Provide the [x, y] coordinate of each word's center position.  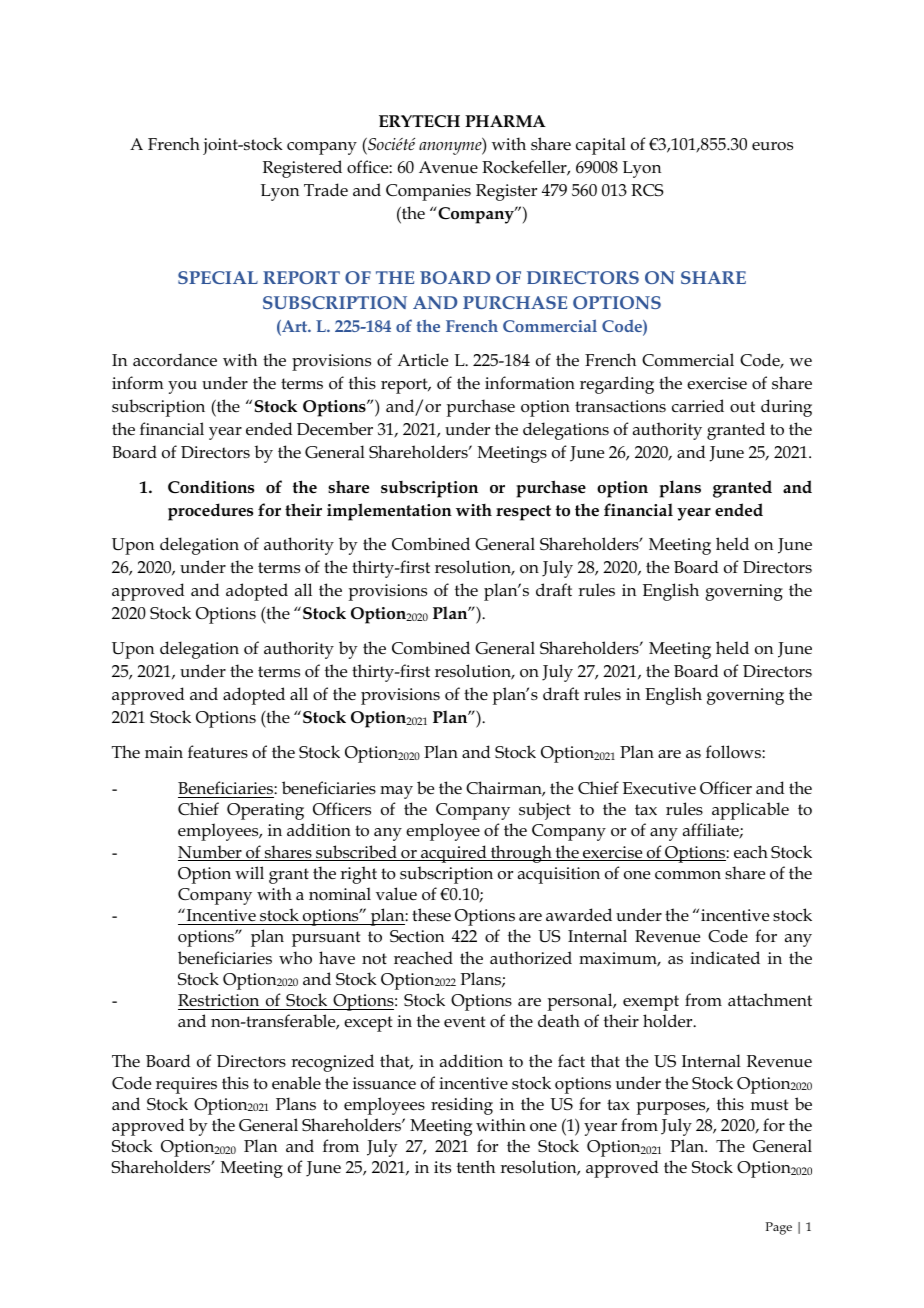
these [431, 914]
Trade [326, 189]
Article [422, 360]
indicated [725, 957]
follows [734, 752]
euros [772, 146]
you [182, 387]
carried [698, 405]
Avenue [448, 167]
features [218, 752]
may [396, 792]
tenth [476, 1166]
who [295, 958]
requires [186, 1085]
